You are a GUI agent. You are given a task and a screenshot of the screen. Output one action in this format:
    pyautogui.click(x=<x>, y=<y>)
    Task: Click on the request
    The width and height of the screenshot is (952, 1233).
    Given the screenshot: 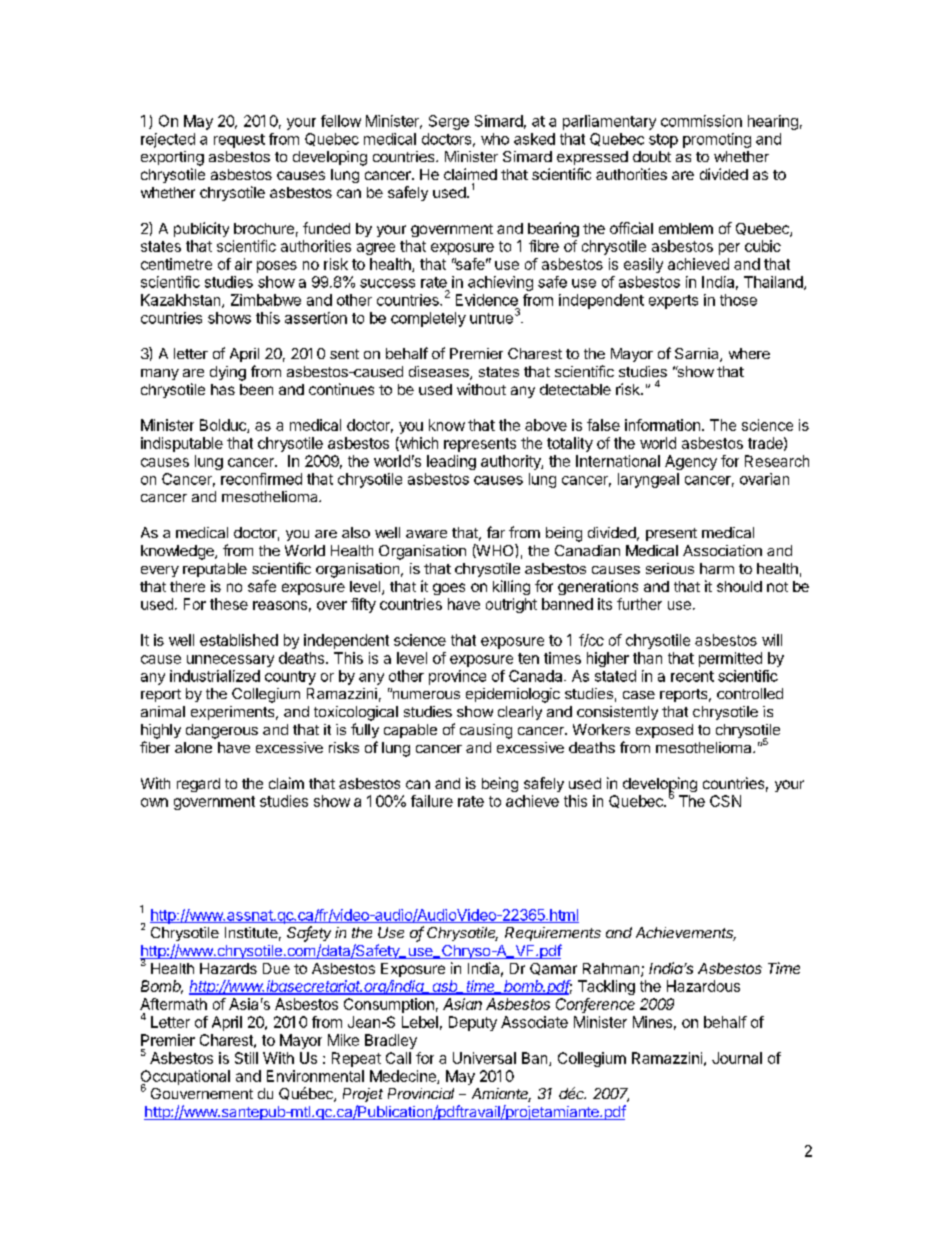 What is the action you would take?
    pyautogui.click(x=239, y=141)
